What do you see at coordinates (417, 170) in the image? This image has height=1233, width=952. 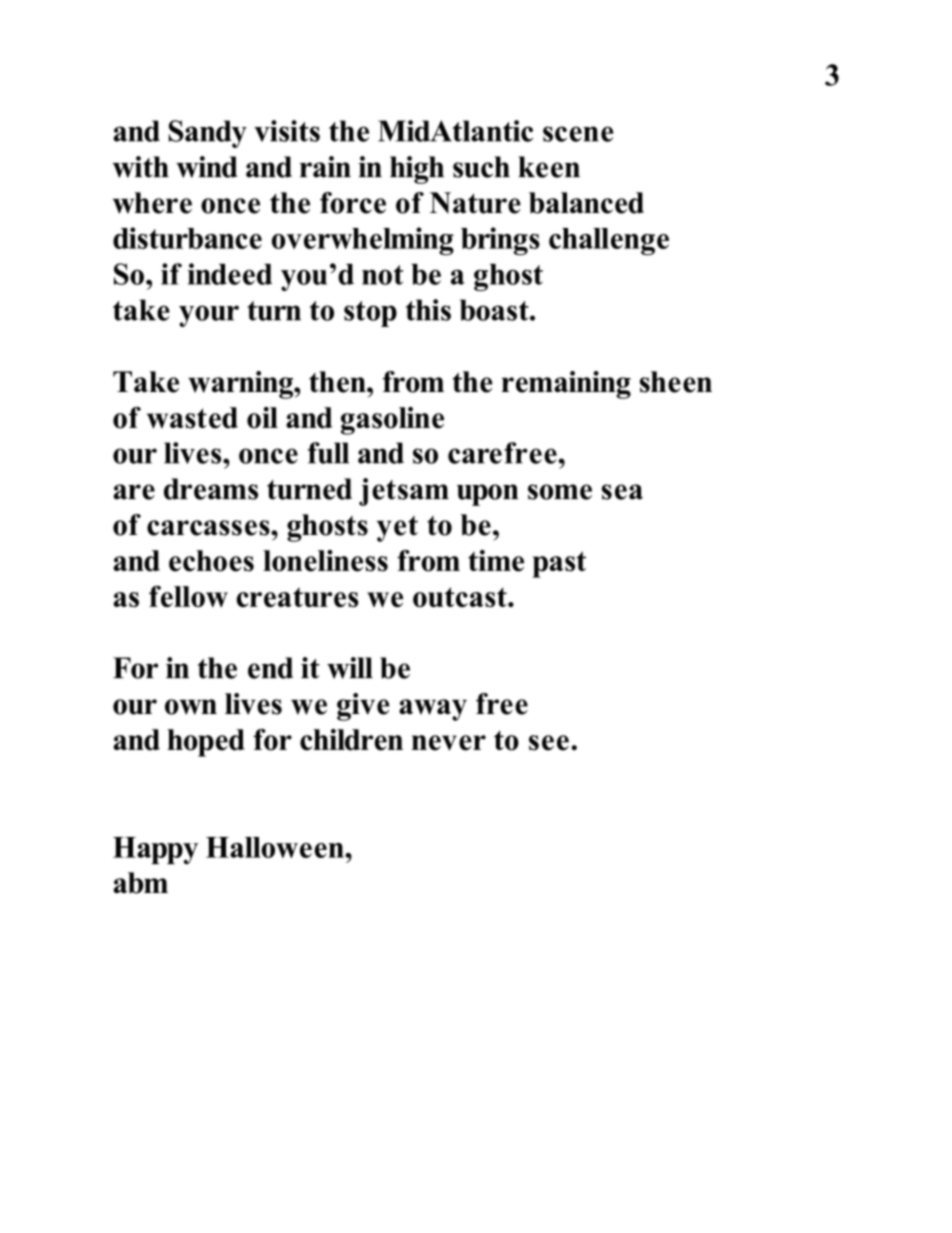 I see `high` at bounding box center [417, 170].
